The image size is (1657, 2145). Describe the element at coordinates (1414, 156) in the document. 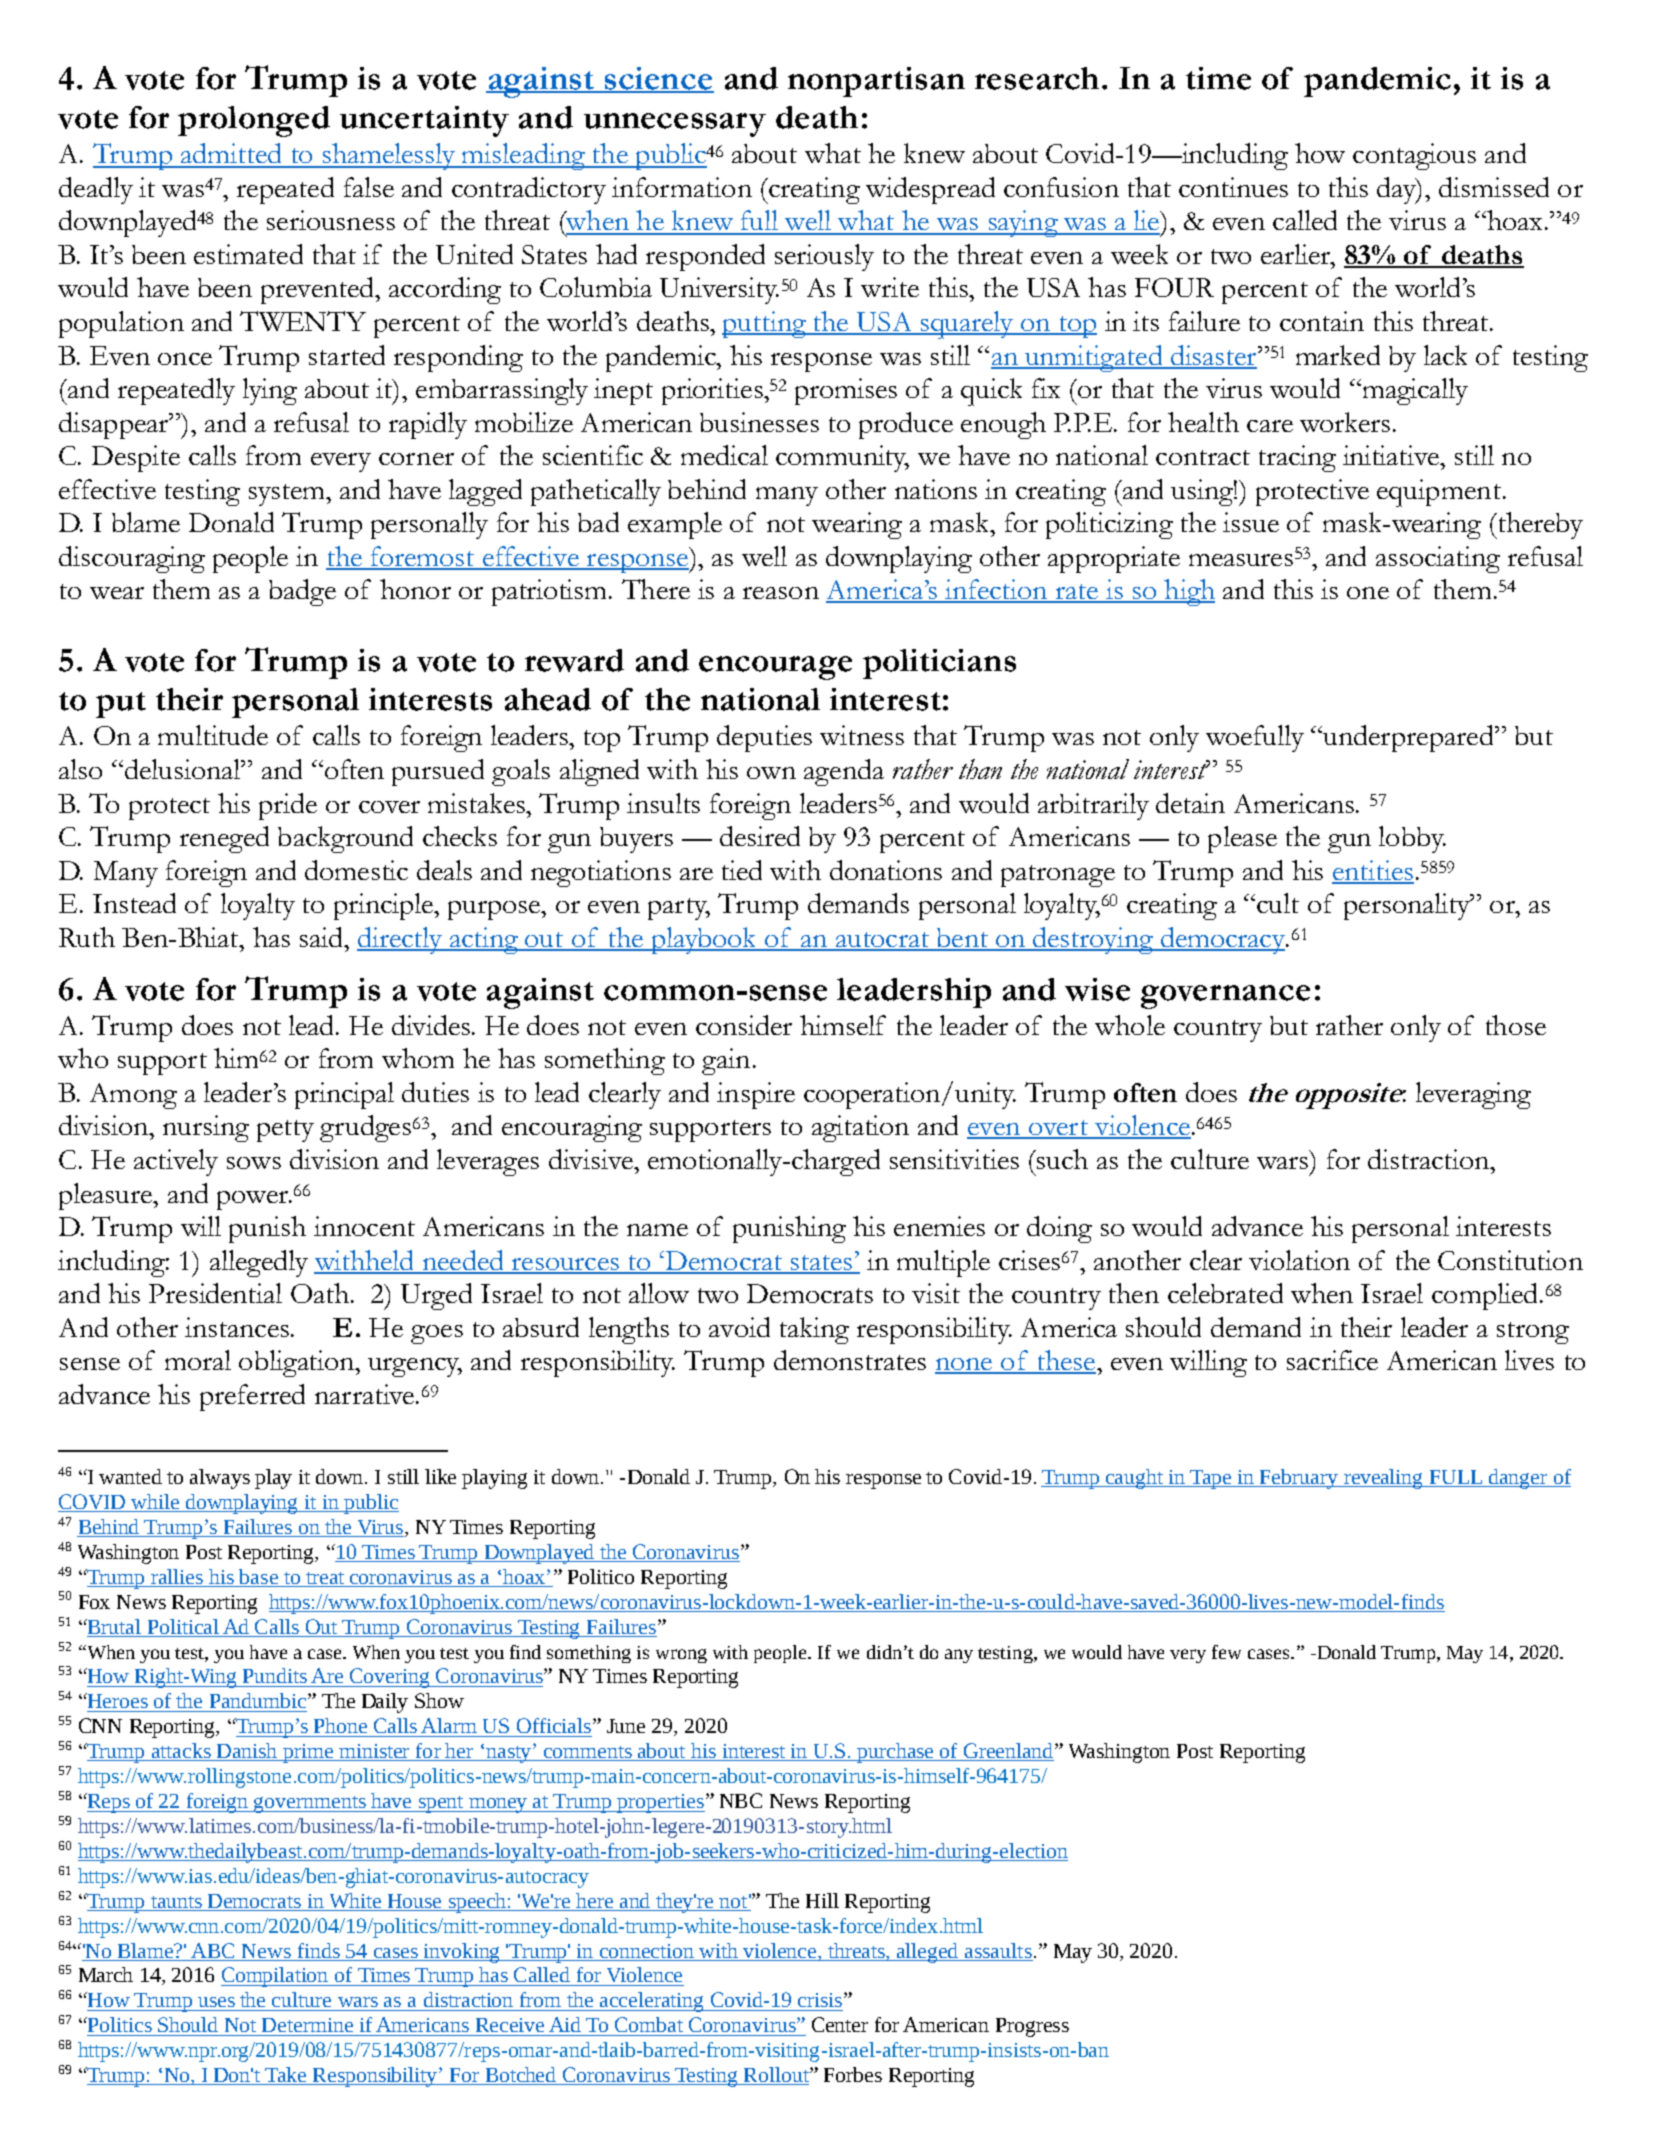

I see `contagious` at that location.
